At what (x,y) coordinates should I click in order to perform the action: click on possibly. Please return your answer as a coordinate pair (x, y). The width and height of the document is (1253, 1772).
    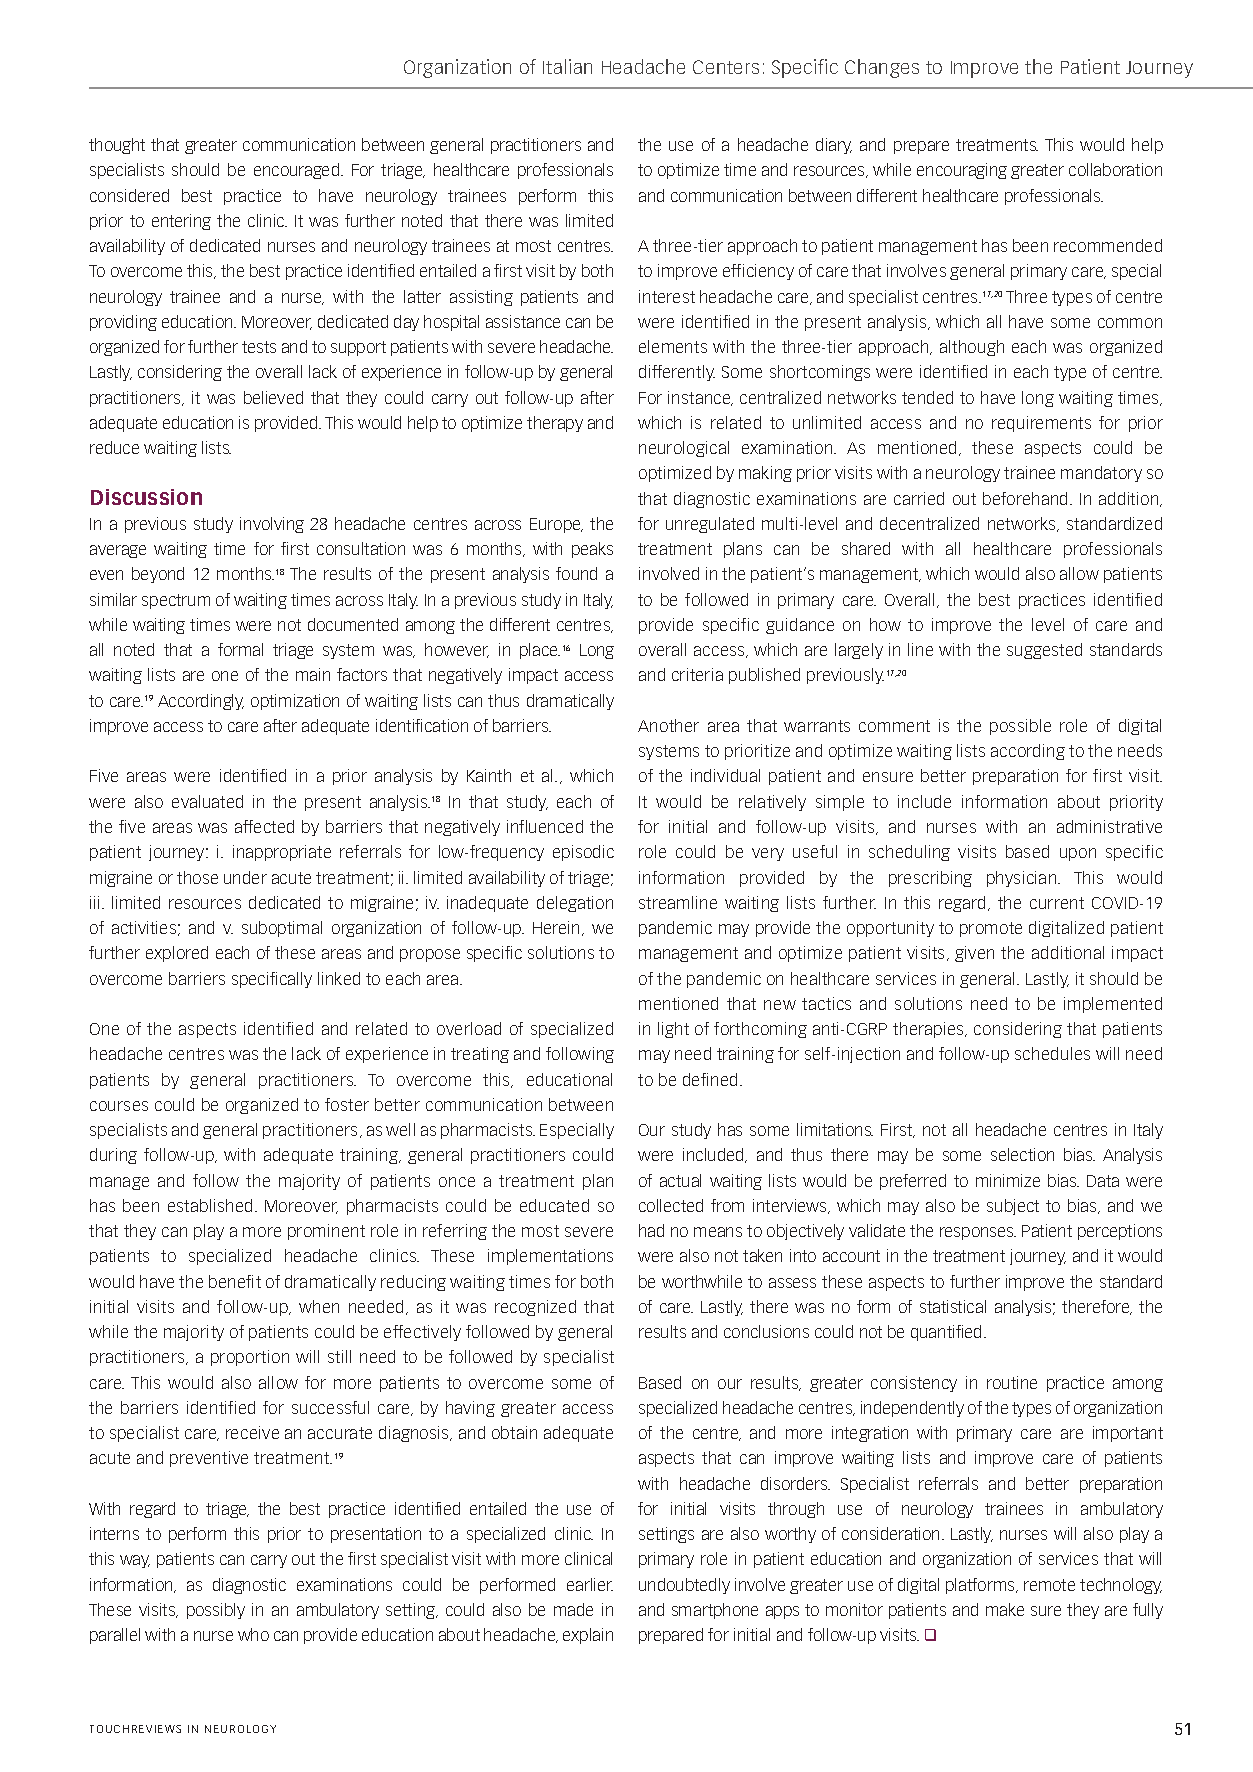
    Looking at the image, I should click on (216, 1611).
